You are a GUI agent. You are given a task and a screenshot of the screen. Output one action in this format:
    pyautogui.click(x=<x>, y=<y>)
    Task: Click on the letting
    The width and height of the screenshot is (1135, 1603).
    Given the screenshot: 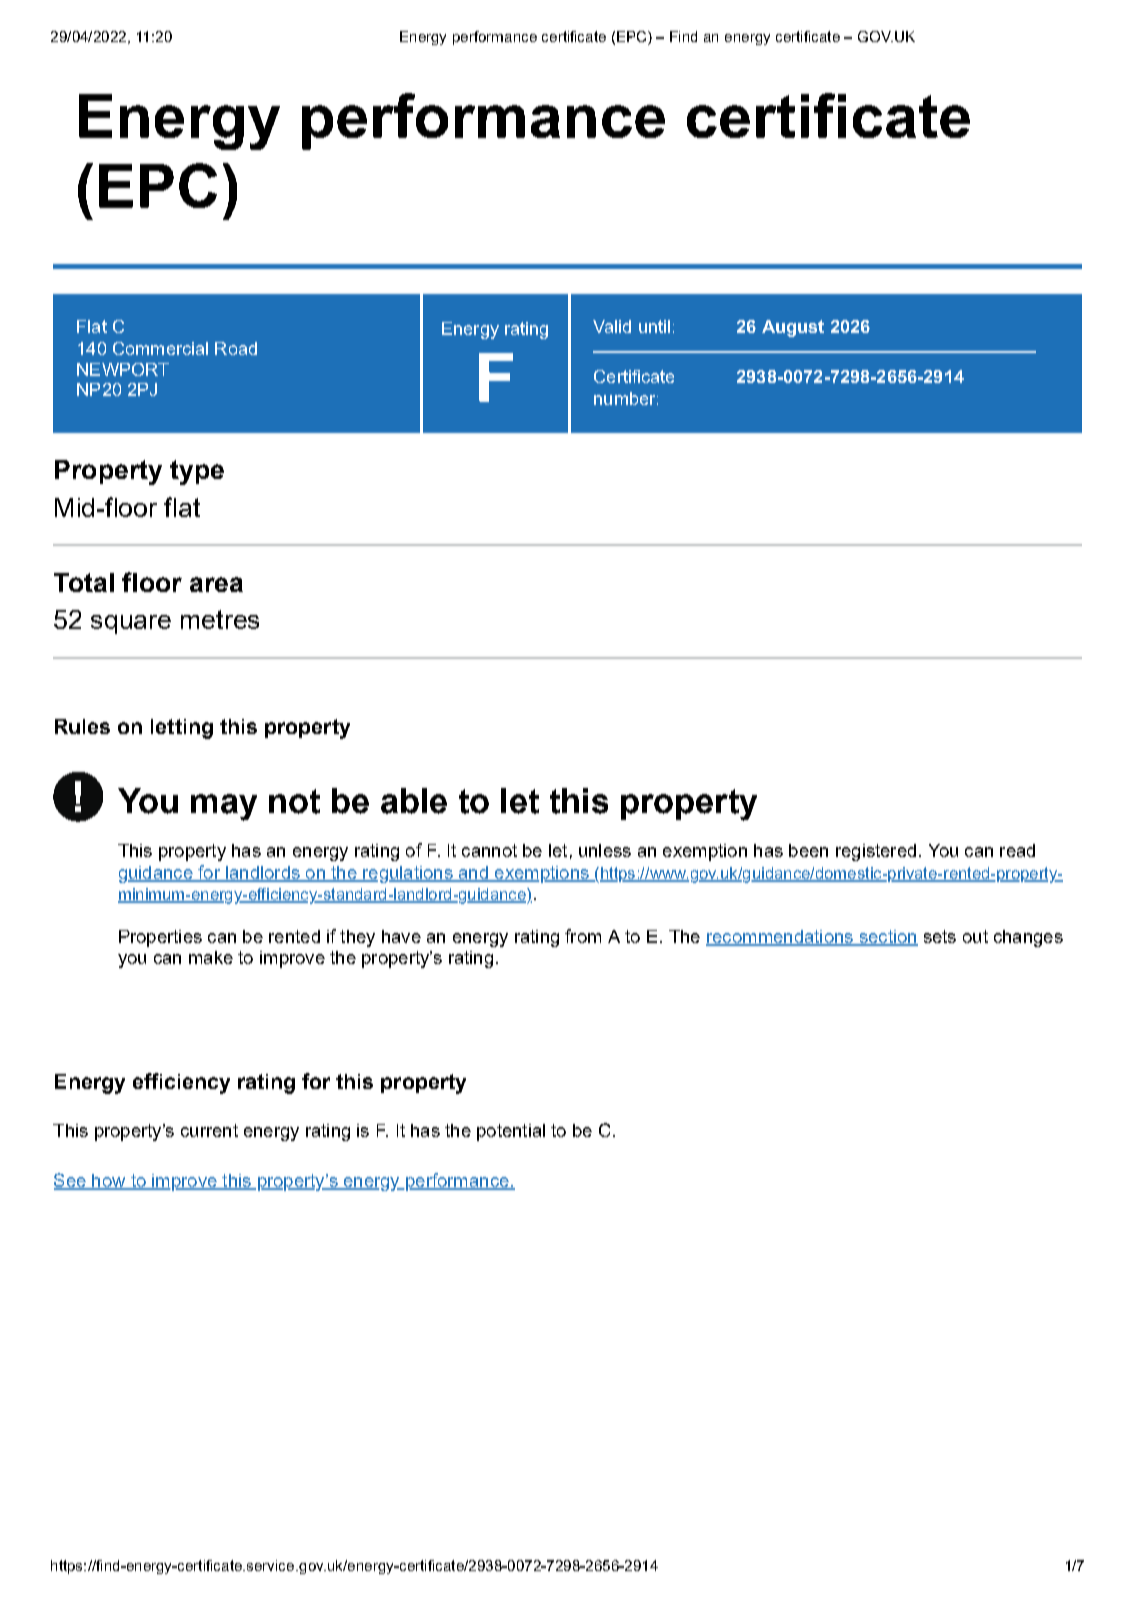 What is the action you would take?
    pyautogui.click(x=182, y=729)
